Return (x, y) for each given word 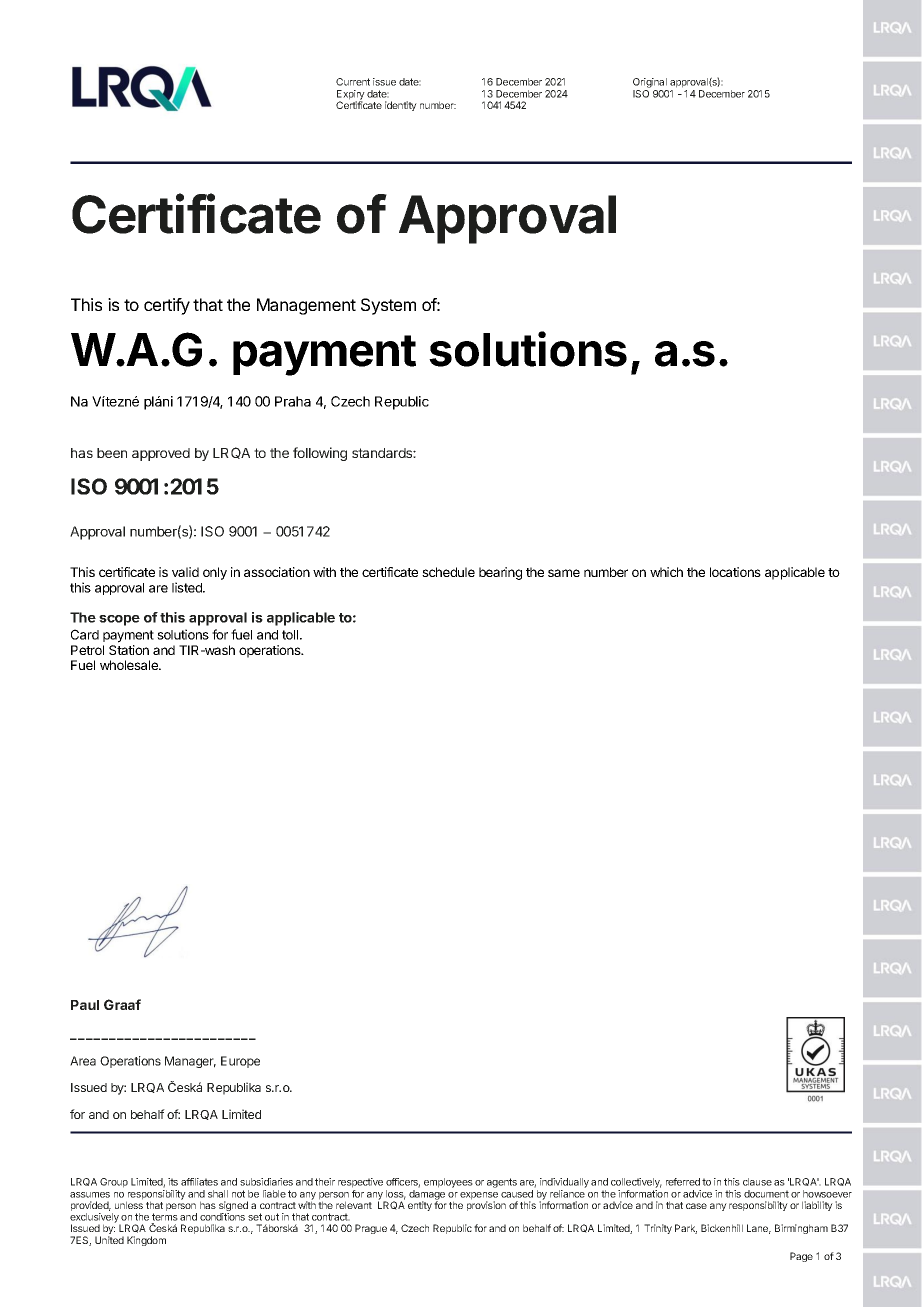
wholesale (130, 665)
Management (306, 306)
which (666, 572)
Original (651, 84)
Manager (190, 1062)
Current (353, 82)
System (388, 306)
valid (185, 572)
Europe (240, 1062)
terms (165, 1217)
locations (735, 572)
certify (167, 306)
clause (757, 1182)
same (564, 573)
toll (291, 635)
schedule (448, 572)
